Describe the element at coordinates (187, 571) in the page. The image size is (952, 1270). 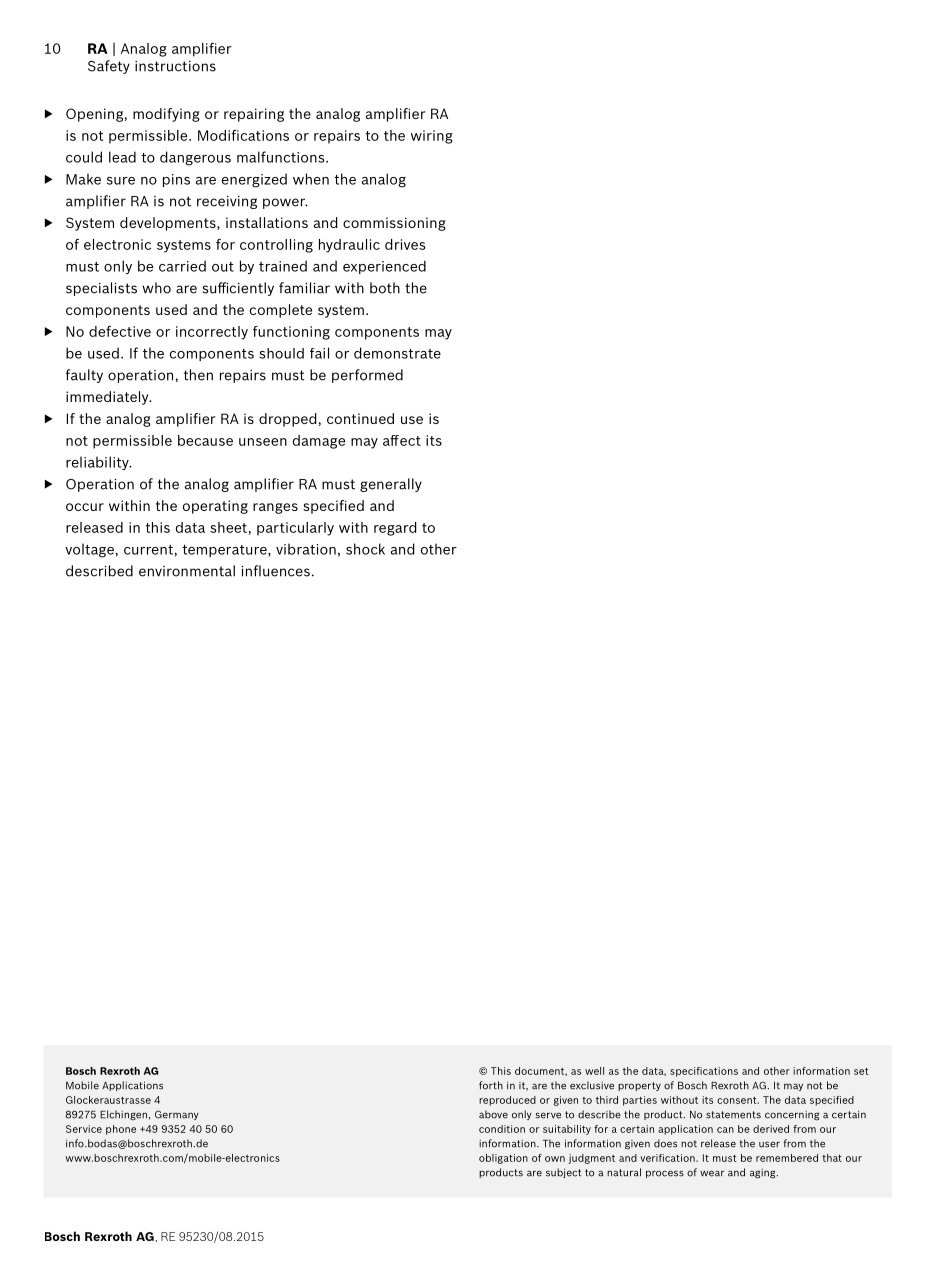
I see `environmental` at that location.
